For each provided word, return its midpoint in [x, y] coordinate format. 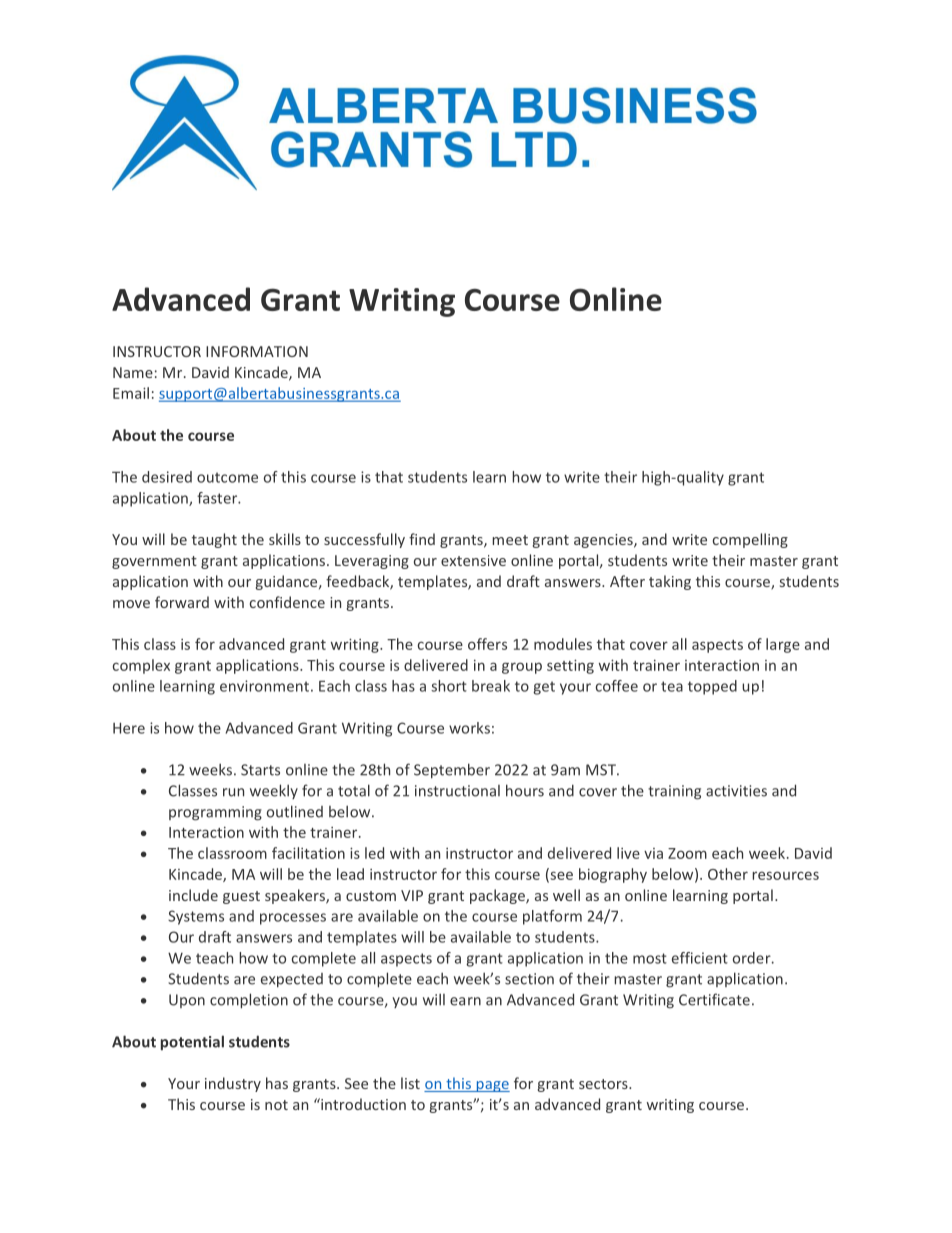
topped [712, 687]
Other [728, 874]
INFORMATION [257, 351]
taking [670, 582]
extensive [473, 560]
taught [214, 540]
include [193, 895]
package [498, 896]
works [469, 728]
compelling [750, 540]
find [422, 539]
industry [233, 1084]
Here [129, 728]
